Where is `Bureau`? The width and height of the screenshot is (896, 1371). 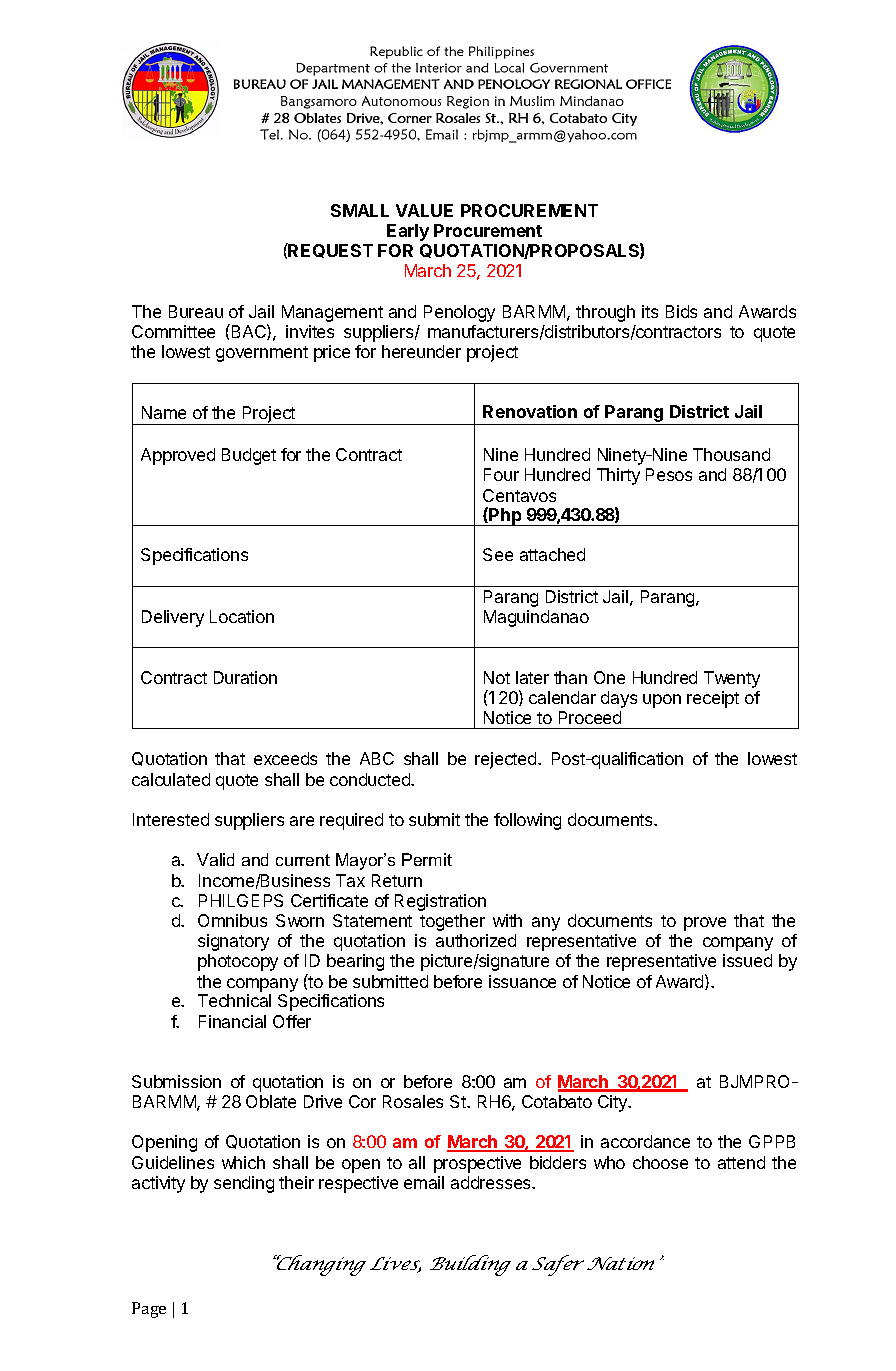
Bureau is located at coordinates (196, 311).
